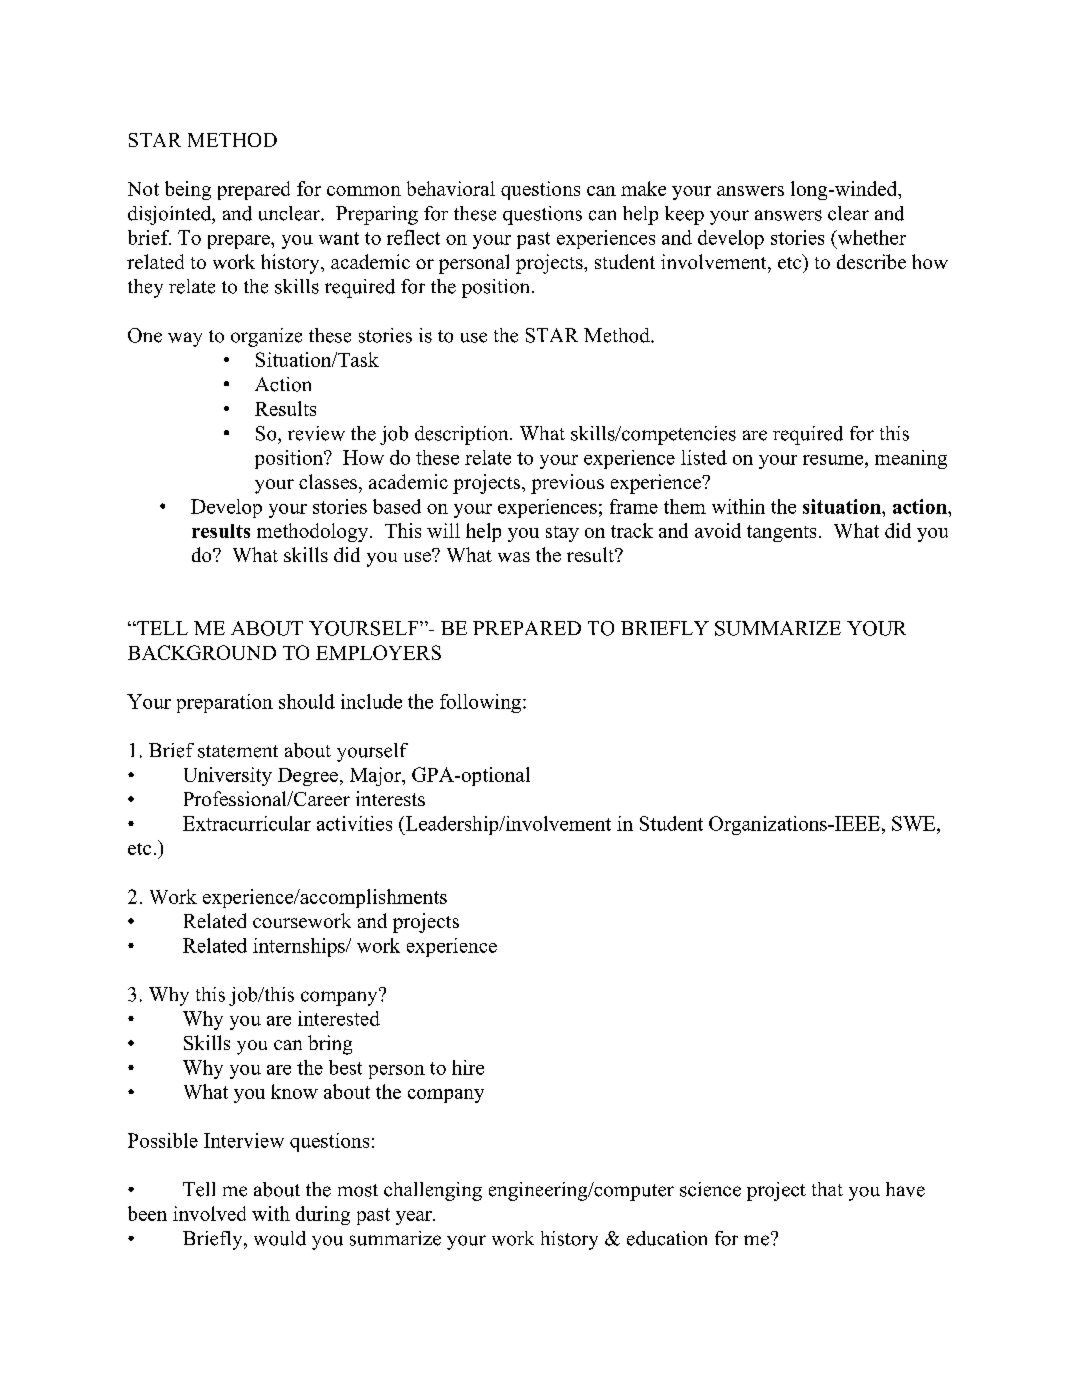 The image size is (1082, 1400). Describe the element at coordinates (870, 237) in the image. I see `whether` at that location.
